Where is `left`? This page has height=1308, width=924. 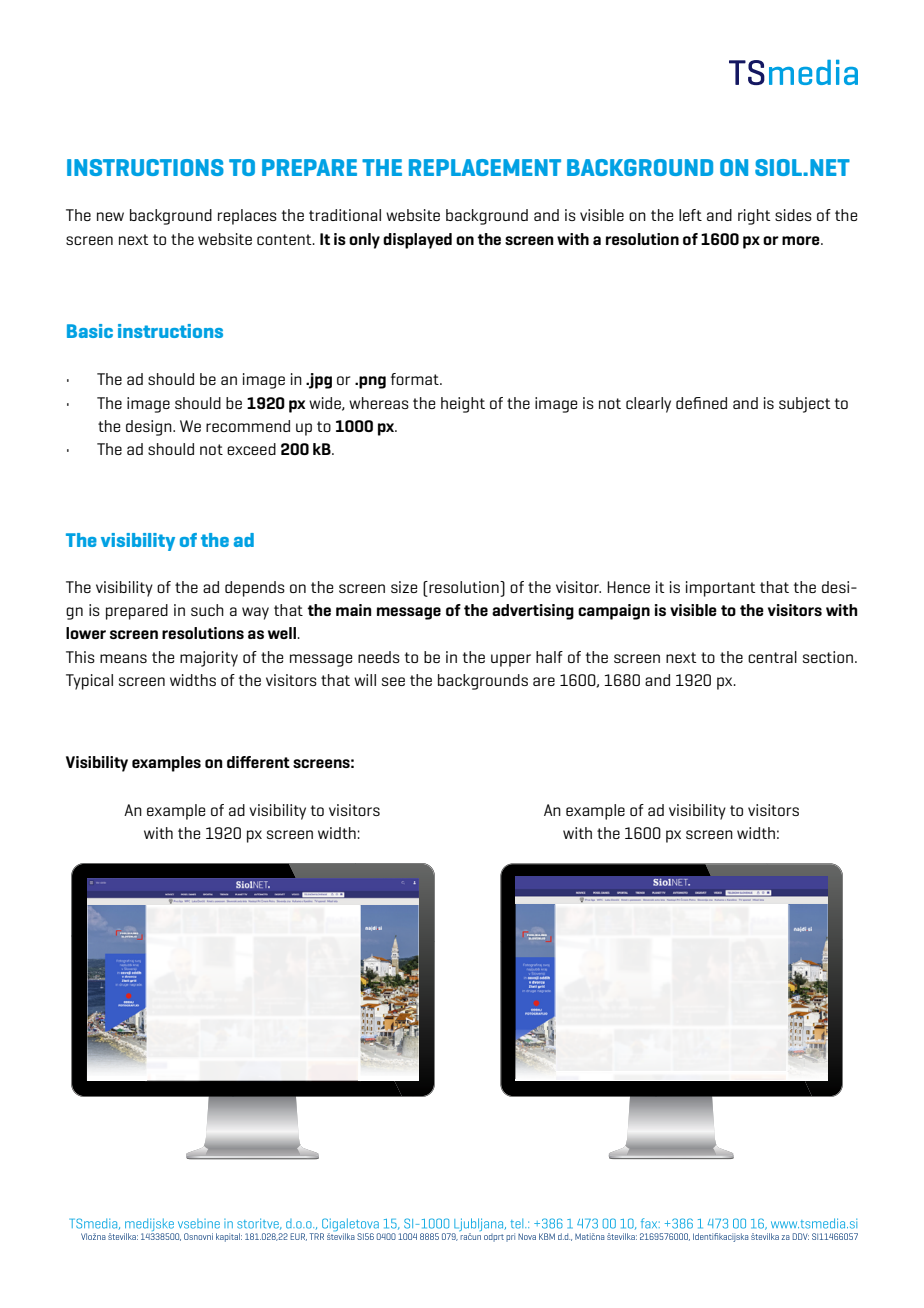 left is located at coordinates (690, 215).
